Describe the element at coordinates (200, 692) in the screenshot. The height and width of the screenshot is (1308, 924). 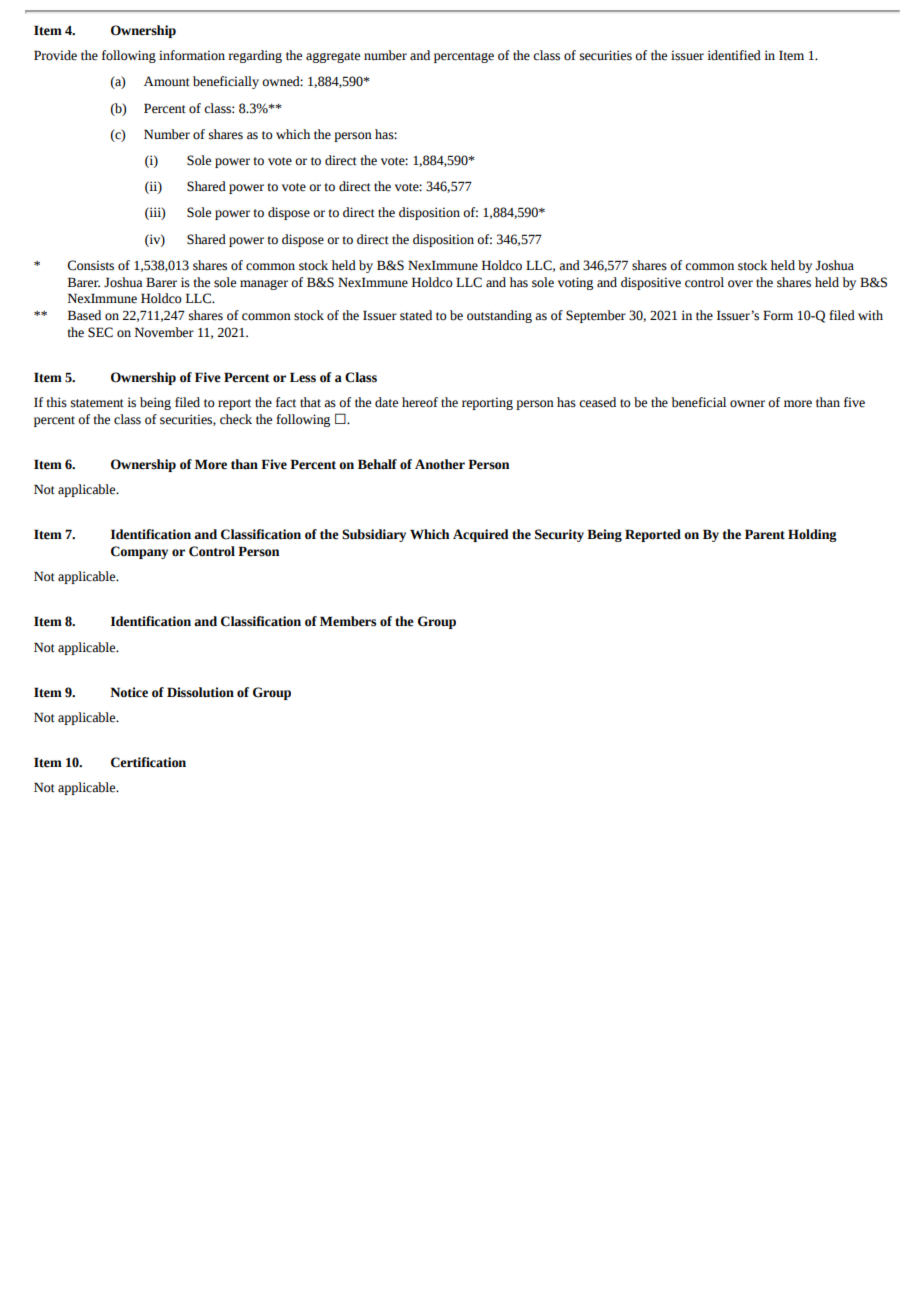
I see `Dissolution` at that location.
